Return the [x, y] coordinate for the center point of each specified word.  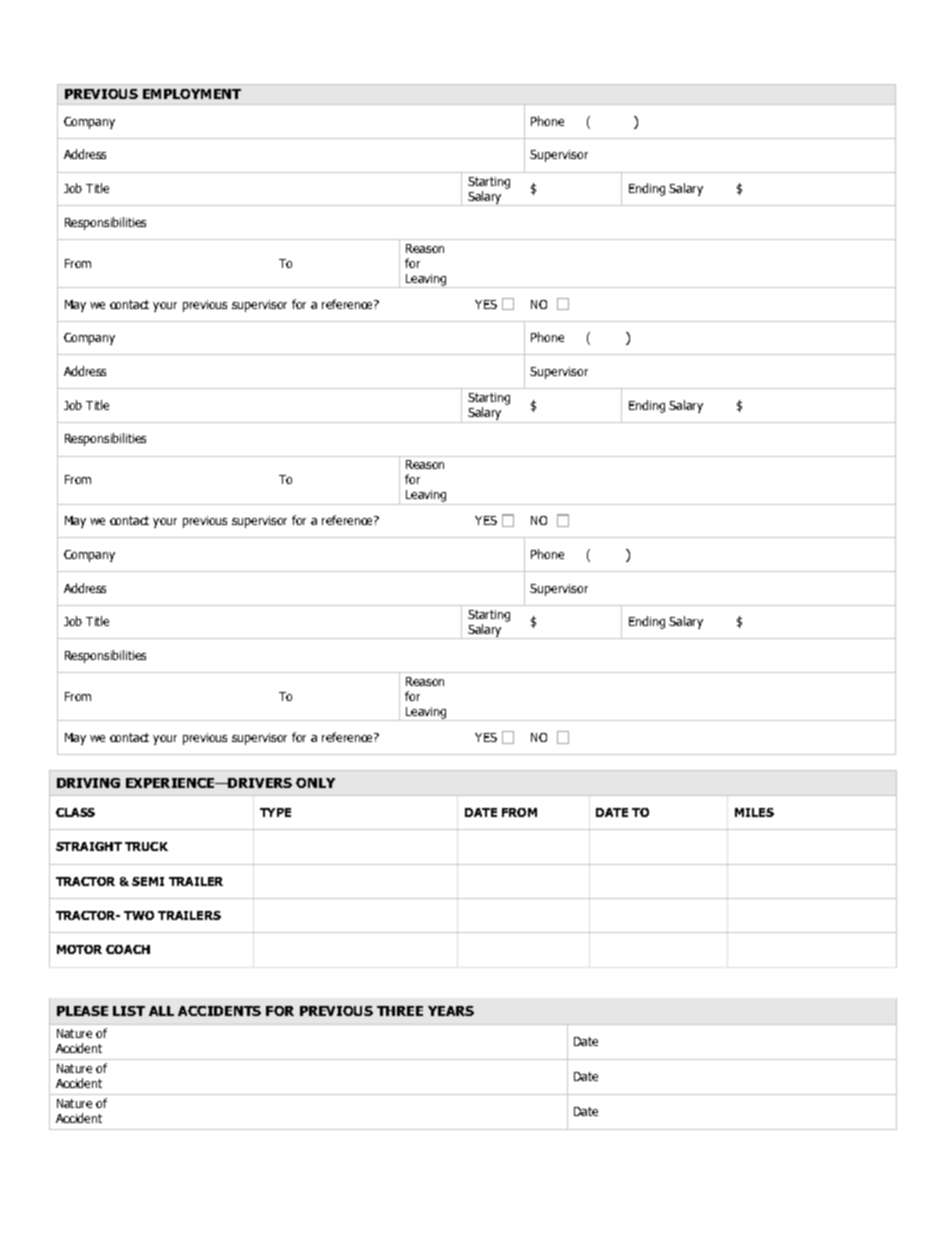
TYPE [275, 812]
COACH [128, 949]
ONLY [315, 783]
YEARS [451, 1011]
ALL [161, 1011]
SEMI [148, 881]
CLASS [75, 812]
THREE [400, 1011]
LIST [129, 1011]
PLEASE [82, 1011]
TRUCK [146, 846]
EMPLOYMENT [192, 94]
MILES [754, 812]
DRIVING [88, 783]
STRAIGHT [89, 846]
